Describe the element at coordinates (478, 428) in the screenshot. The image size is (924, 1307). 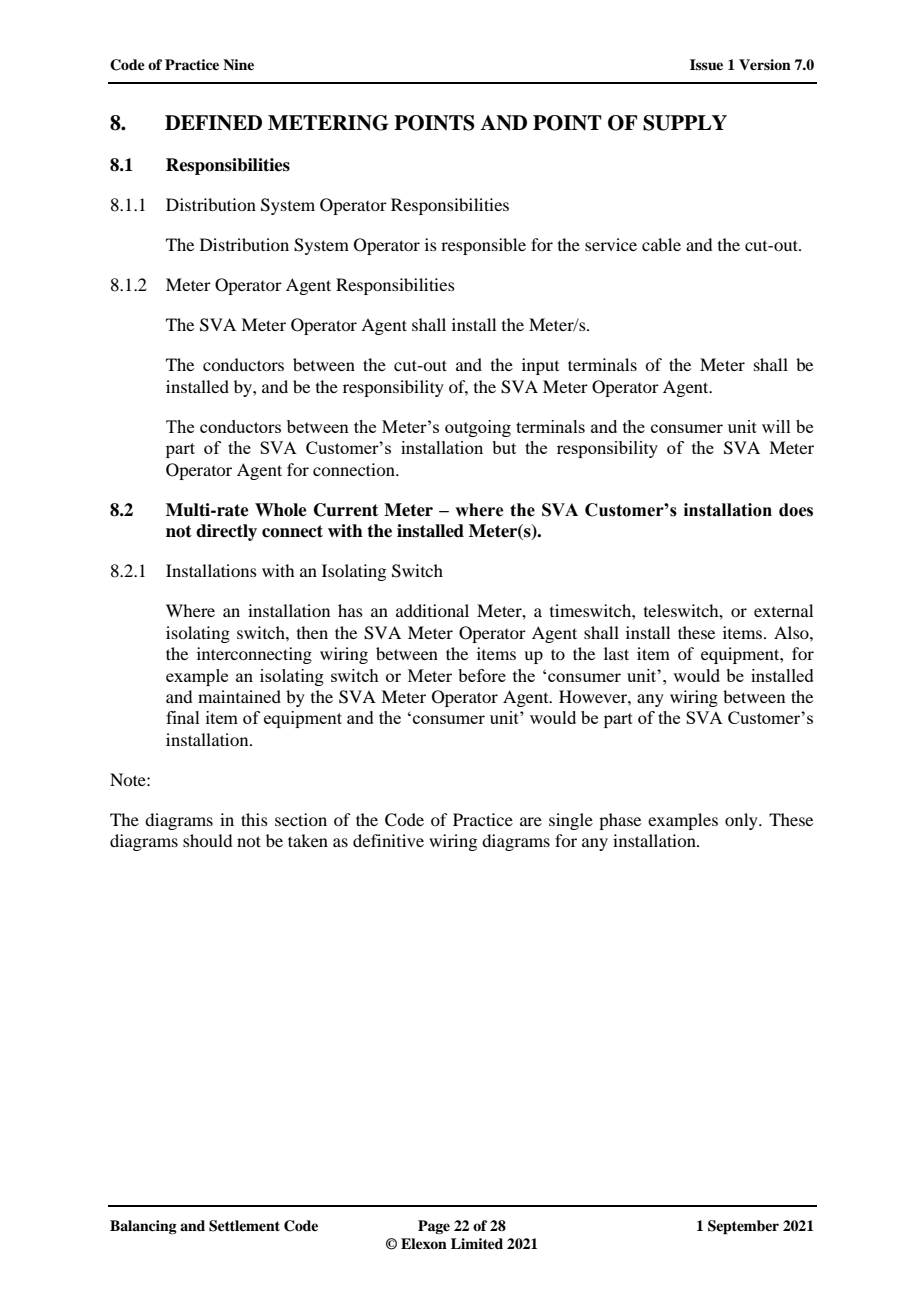
I see `outgoing` at that location.
